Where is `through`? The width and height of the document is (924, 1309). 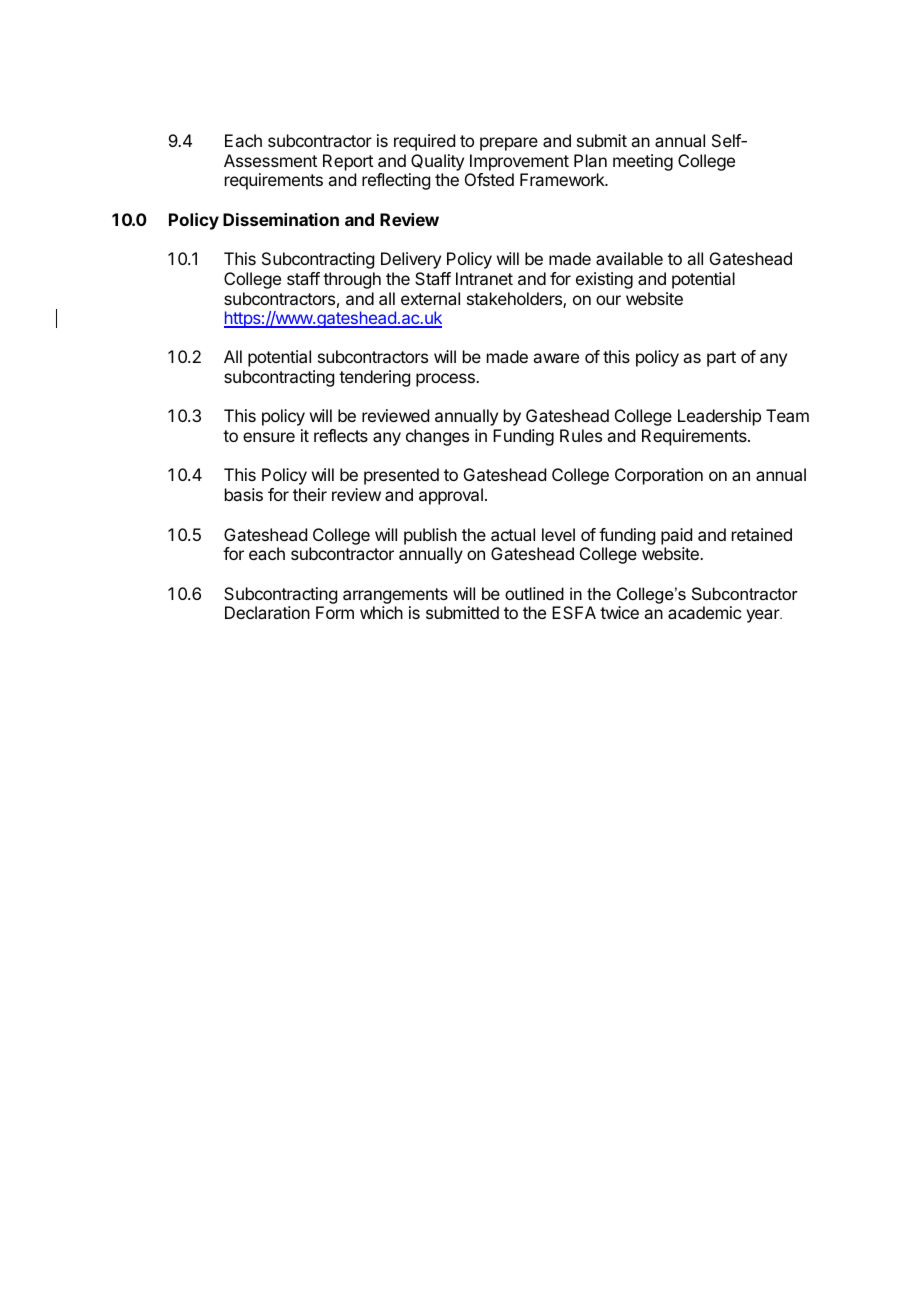
through is located at coordinates (352, 280).
